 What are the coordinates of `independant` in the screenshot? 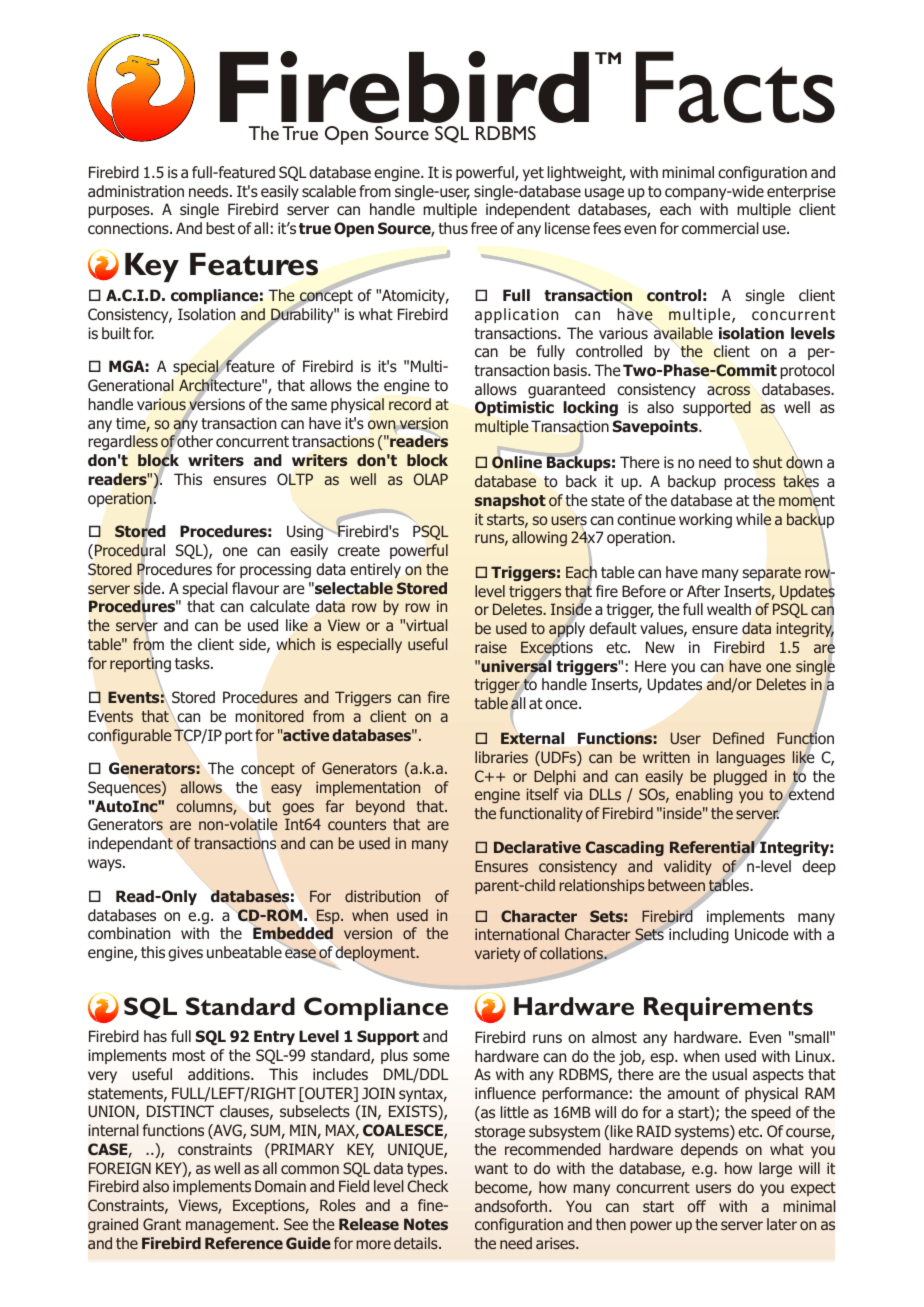 It's located at (130, 844).
